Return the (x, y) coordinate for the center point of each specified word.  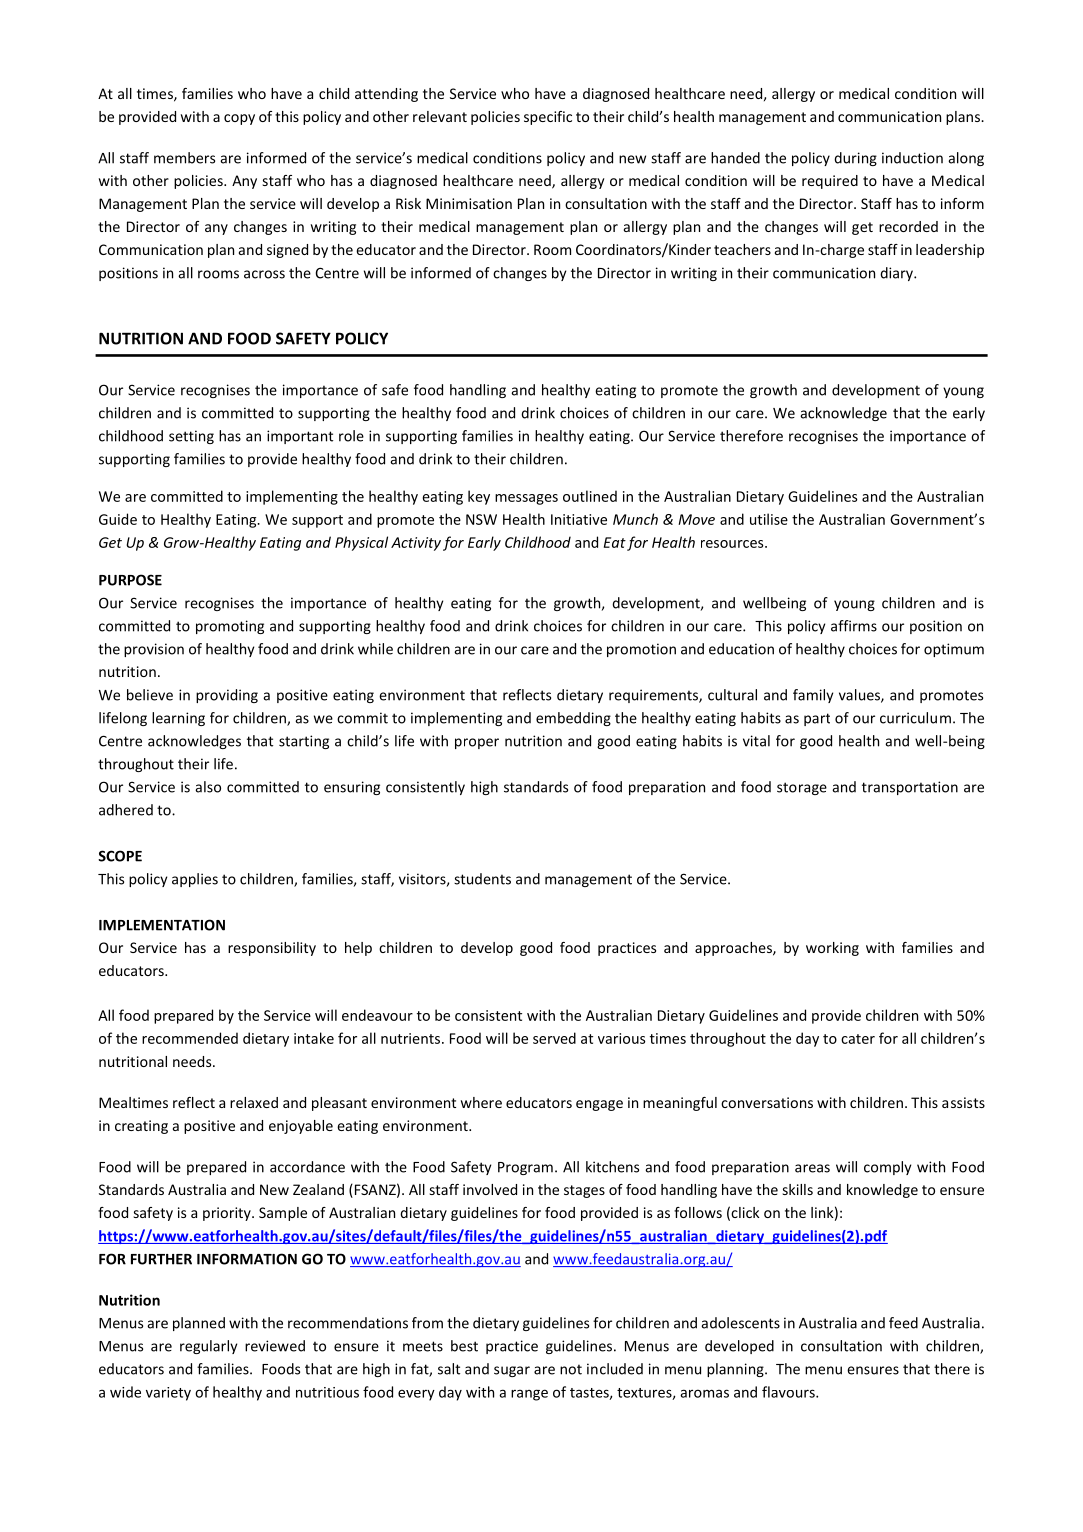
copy (239, 119)
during (855, 159)
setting (191, 437)
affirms (854, 626)
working (832, 949)
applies (195, 880)
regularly (208, 1347)
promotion (641, 650)
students (482, 879)
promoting (230, 627)
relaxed (254, 1102)
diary (897, 274)
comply (887, 1168)
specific (548, 118)
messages (526, 499)
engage (599, 1105)
